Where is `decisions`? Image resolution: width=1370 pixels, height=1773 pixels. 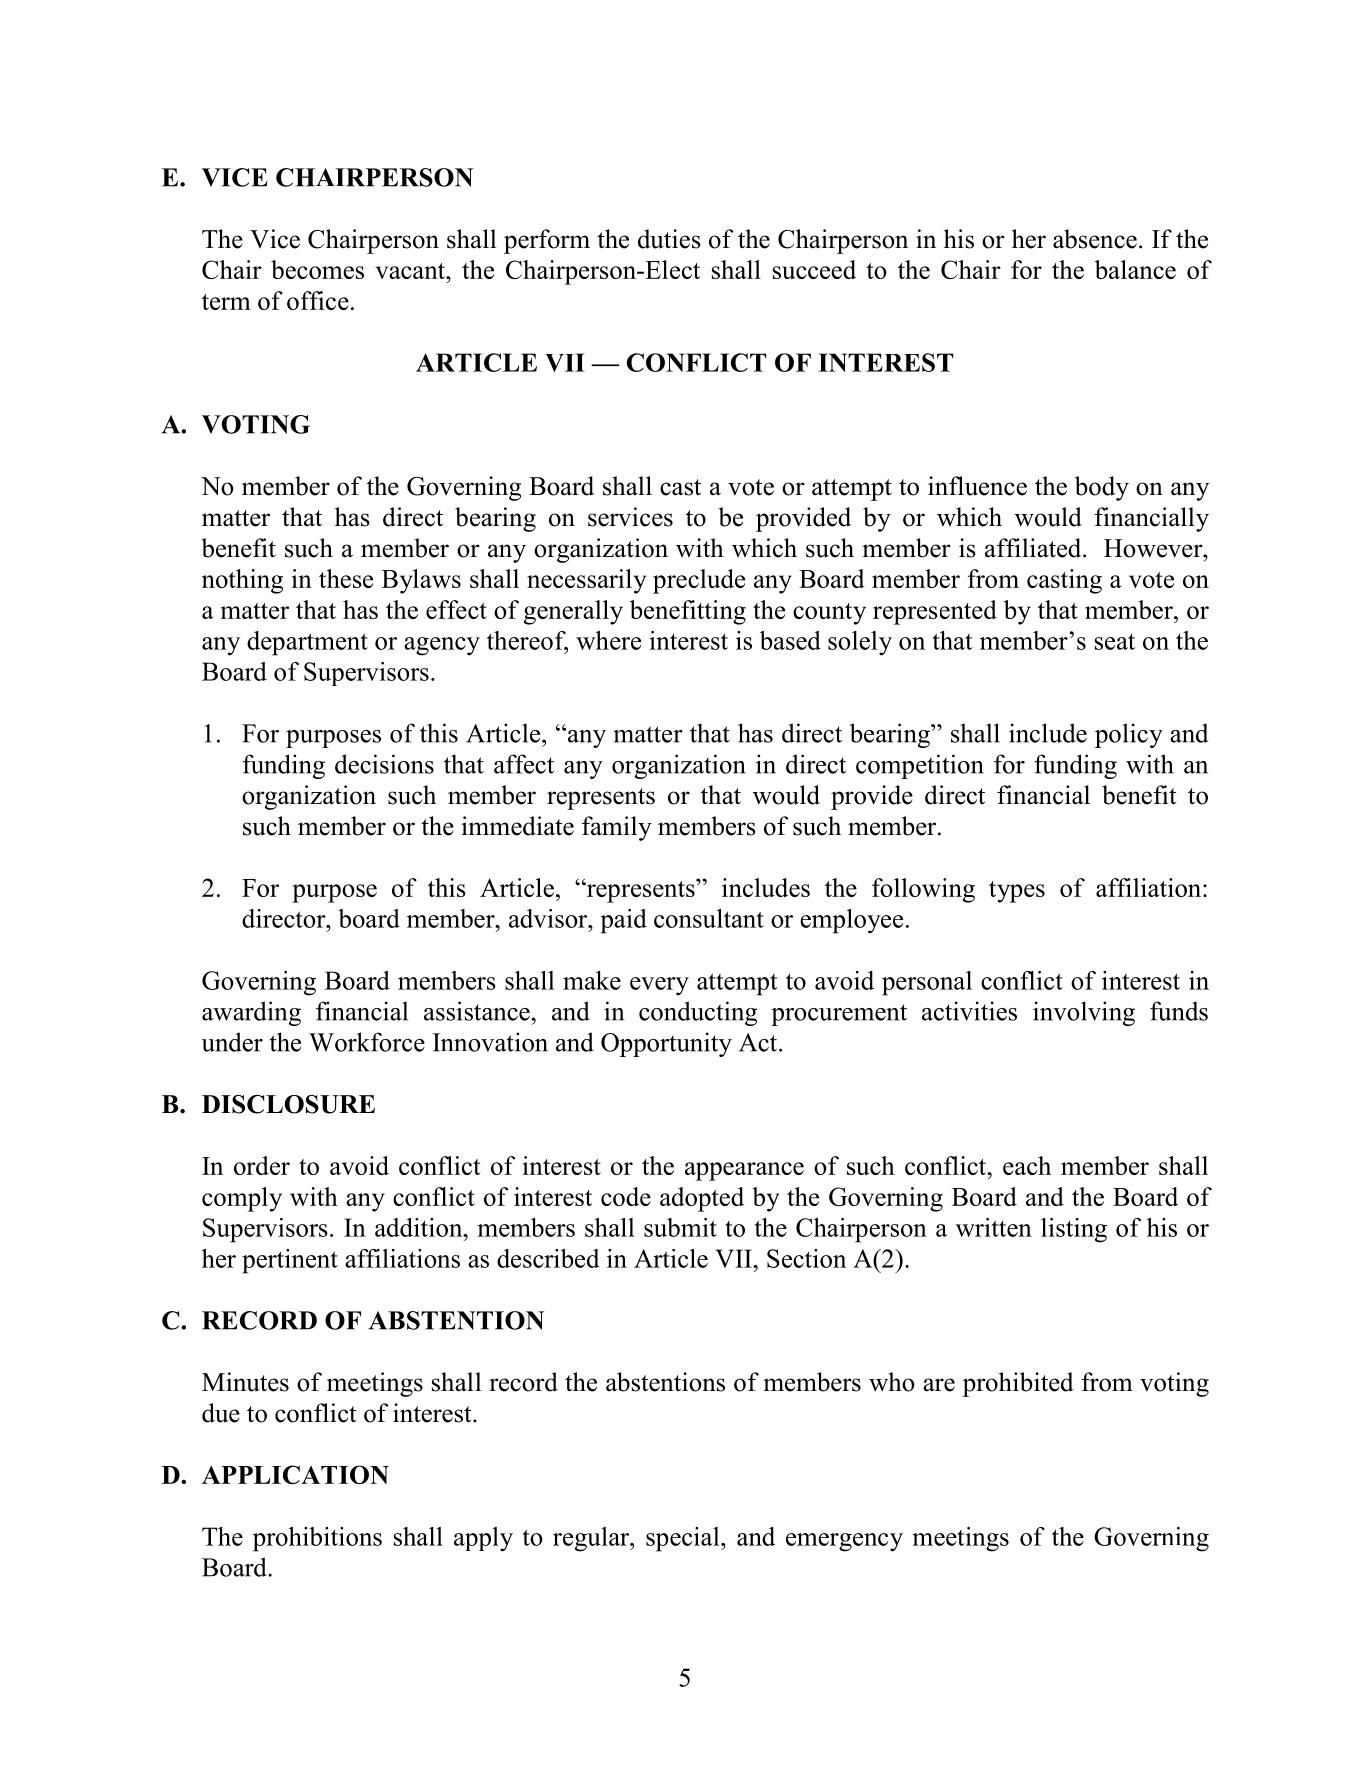 decisions is located at coordinates (384, 764).
